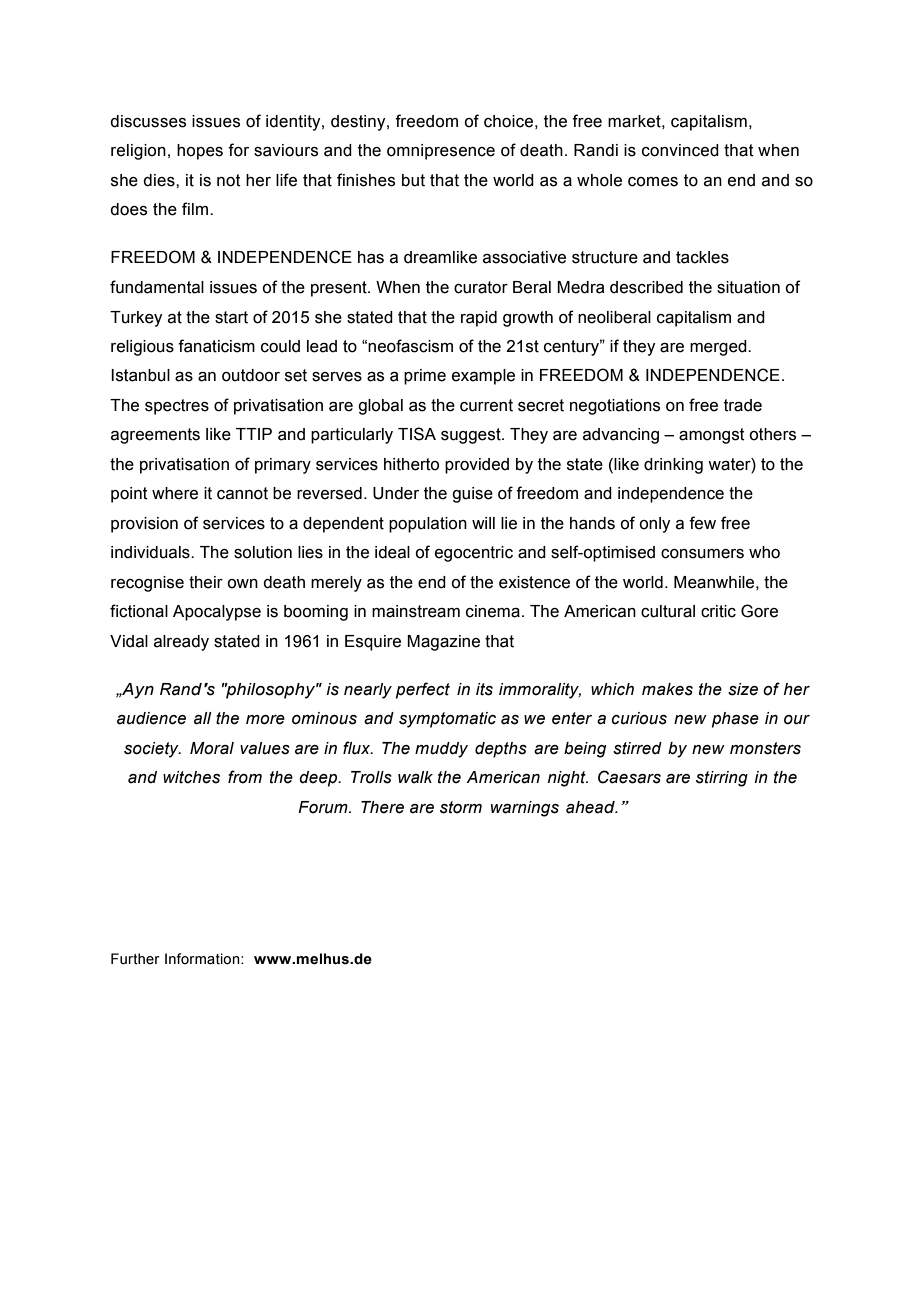 The image size is (924, 1308). Describe the element at coordinates (216, 346) in the page. I see `fanaticism` at that location.
